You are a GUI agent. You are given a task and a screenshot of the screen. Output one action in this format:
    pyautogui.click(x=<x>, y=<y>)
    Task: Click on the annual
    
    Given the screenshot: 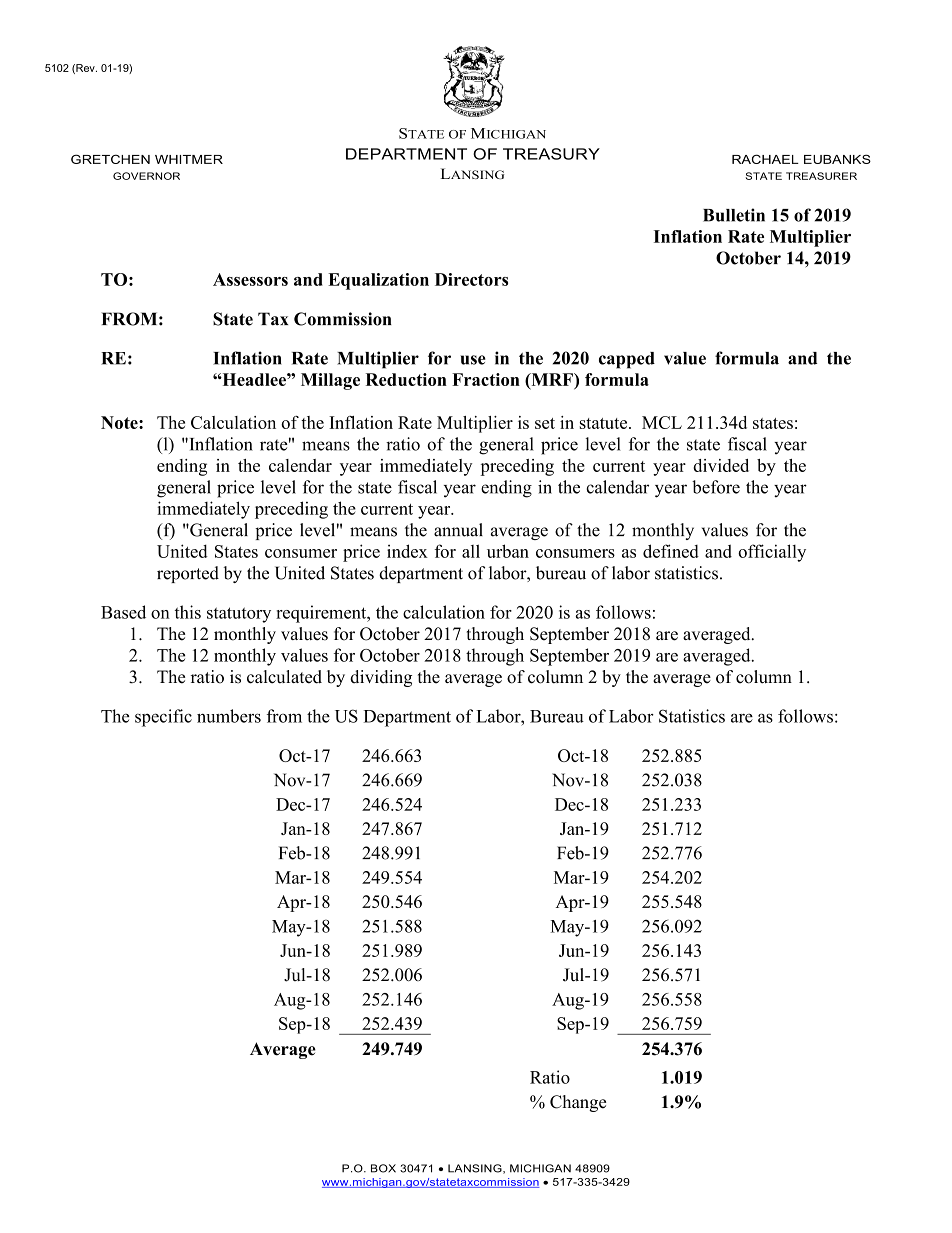 What is the action you would take?
    pyautogui.click(x=458, y=530)
